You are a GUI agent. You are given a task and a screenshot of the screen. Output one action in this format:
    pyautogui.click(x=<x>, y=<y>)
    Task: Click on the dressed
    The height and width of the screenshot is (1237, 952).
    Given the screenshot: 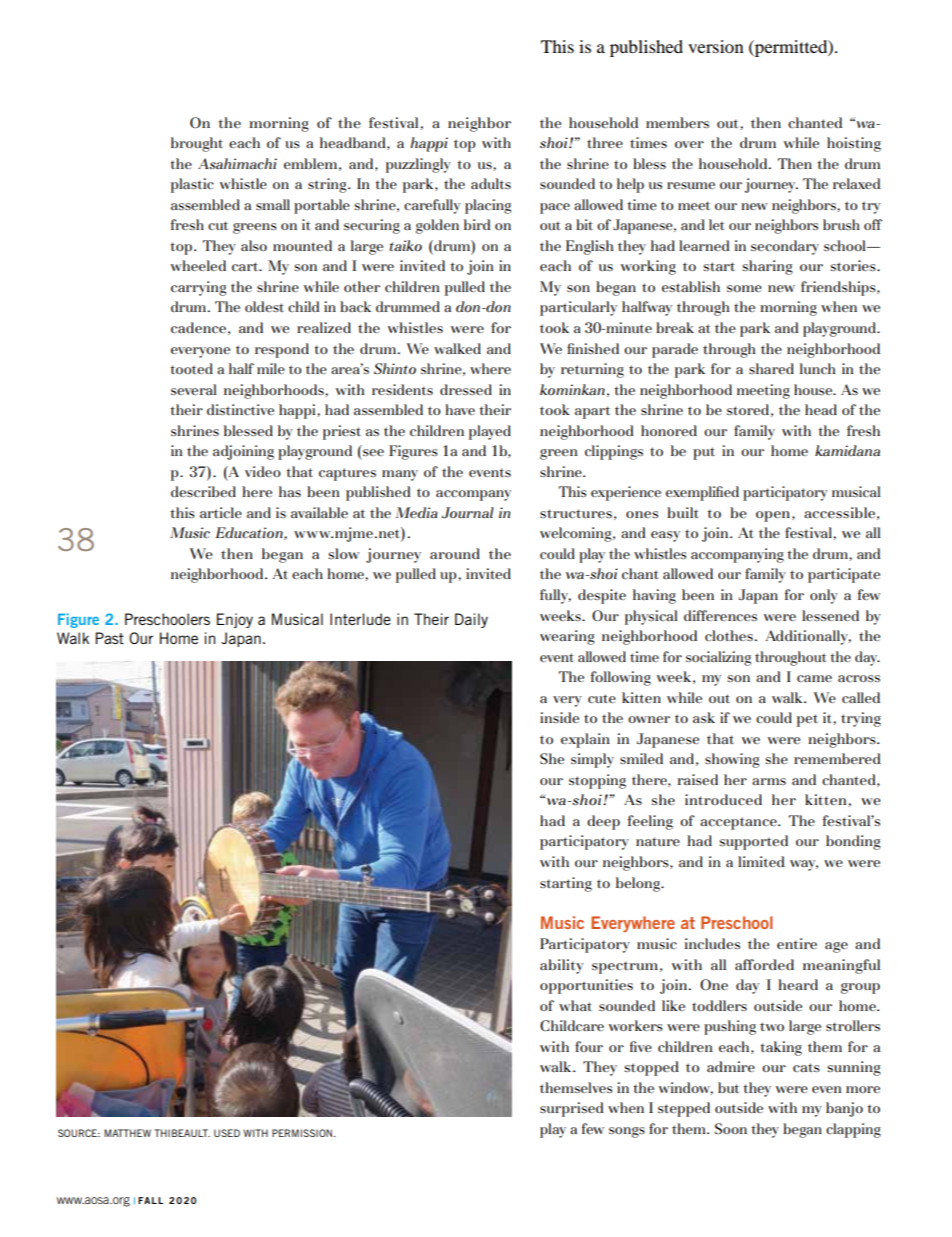 What is the action you would take?
    pyautogui.click(x=466, y=389)
